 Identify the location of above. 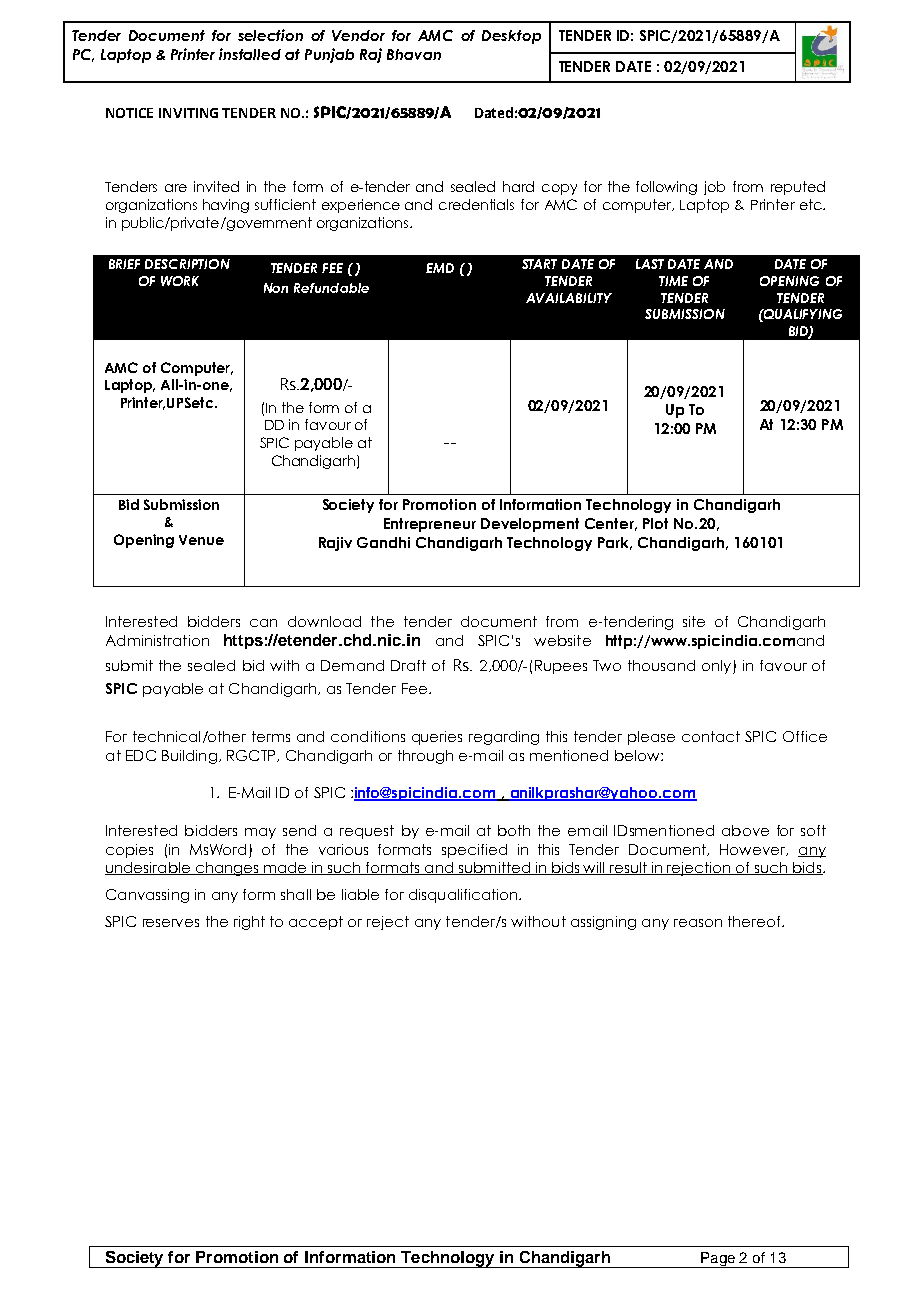
(745, 830).
